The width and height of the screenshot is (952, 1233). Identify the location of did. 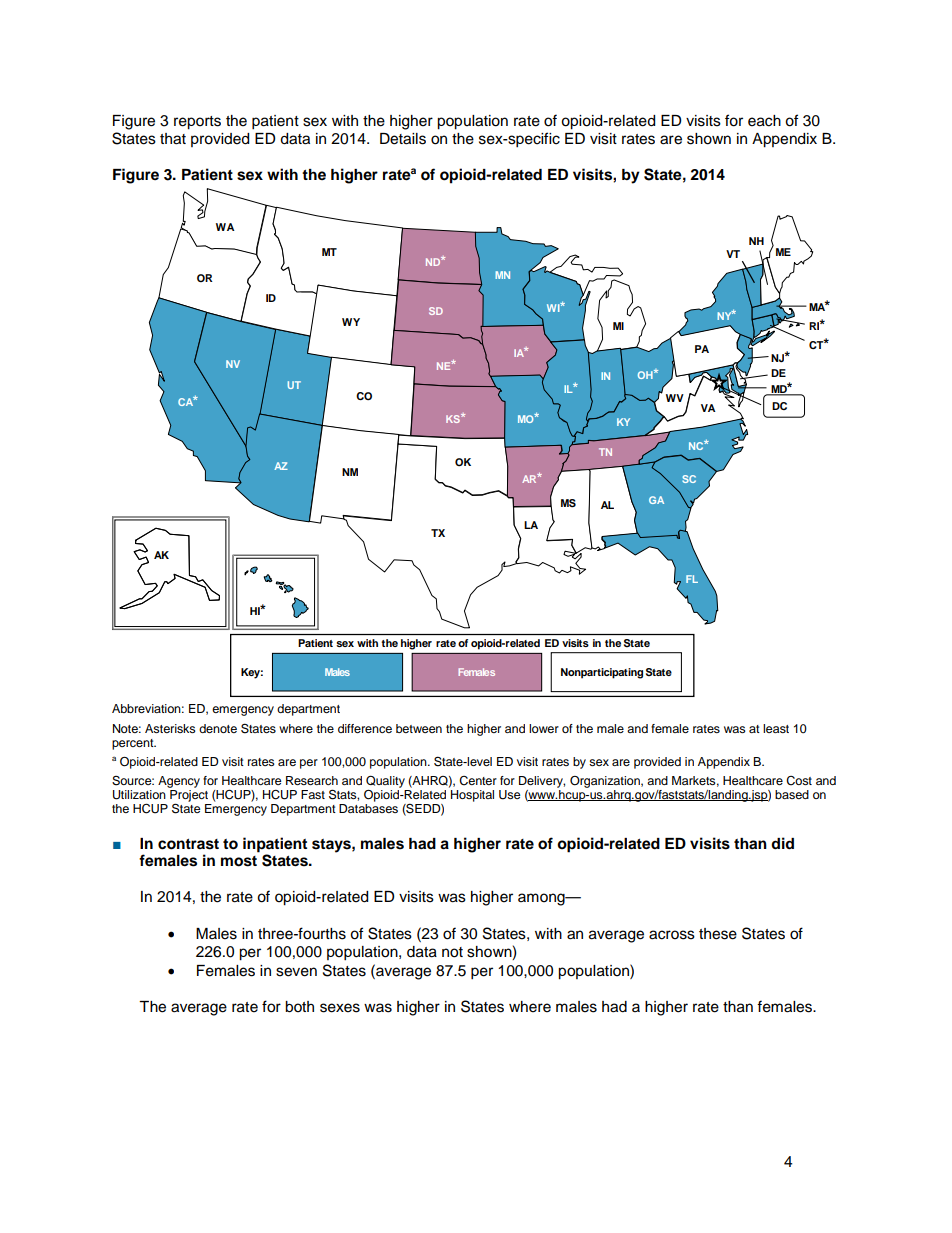
(782, 843).
